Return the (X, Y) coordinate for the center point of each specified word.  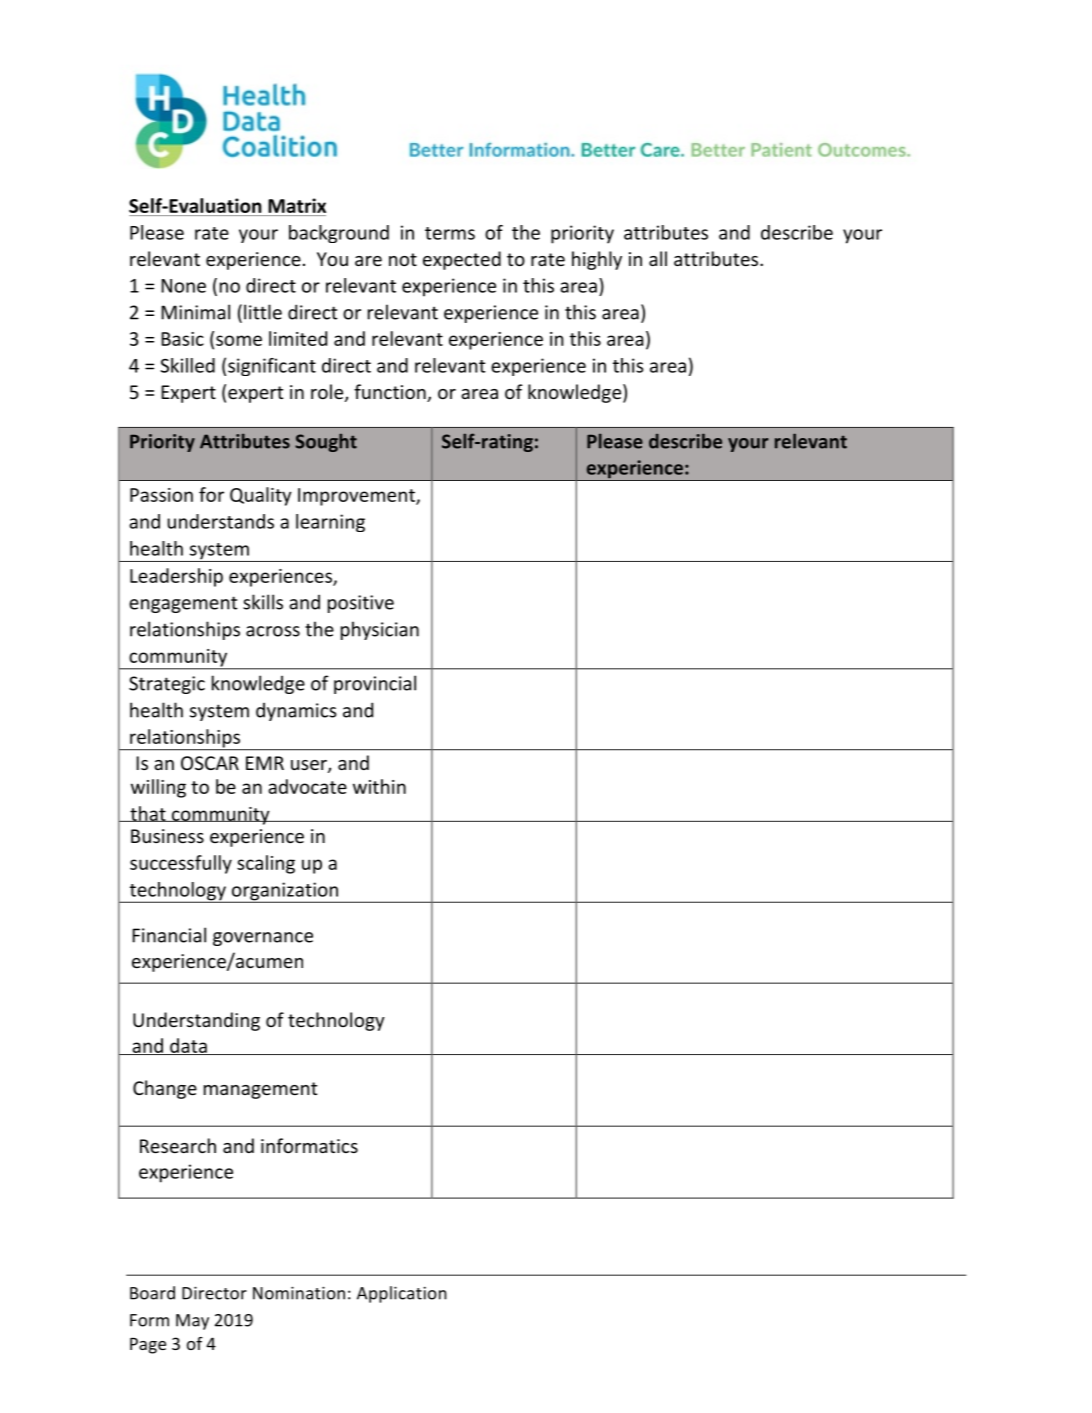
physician (380, 630)
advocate (307, 786)
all (658, 258)
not (403, 259)
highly (597, 260)
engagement (183, 604)
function (391, 393)
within (379, 786)
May (192, 1322)
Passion (161, 495)
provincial (375, 684)
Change (165, 1089)
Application (402, 1294)
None (183, 286)
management (260, 1090)
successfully (181, 864)
